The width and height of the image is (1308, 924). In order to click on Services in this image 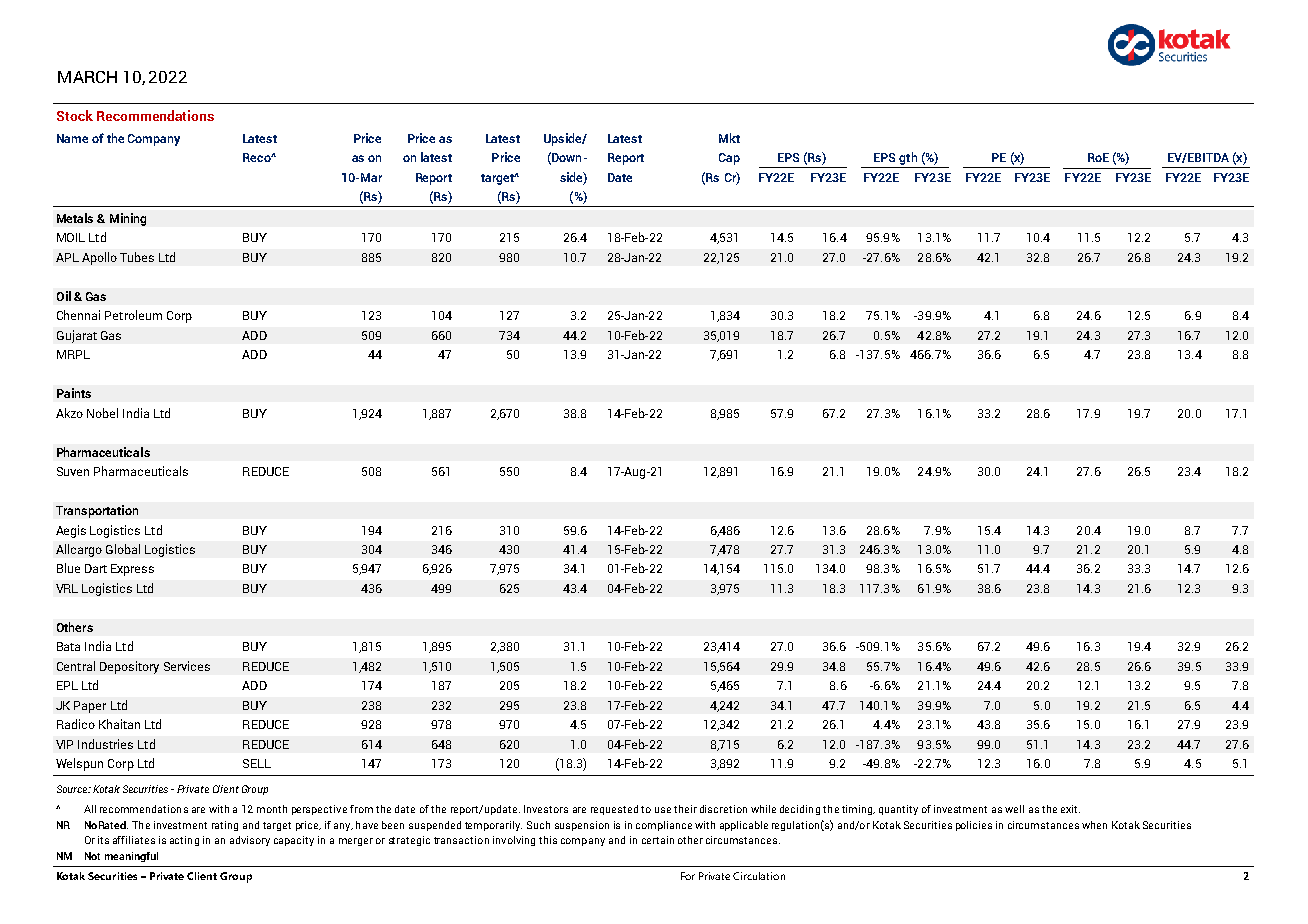, I will do `click(187, 666)`.
